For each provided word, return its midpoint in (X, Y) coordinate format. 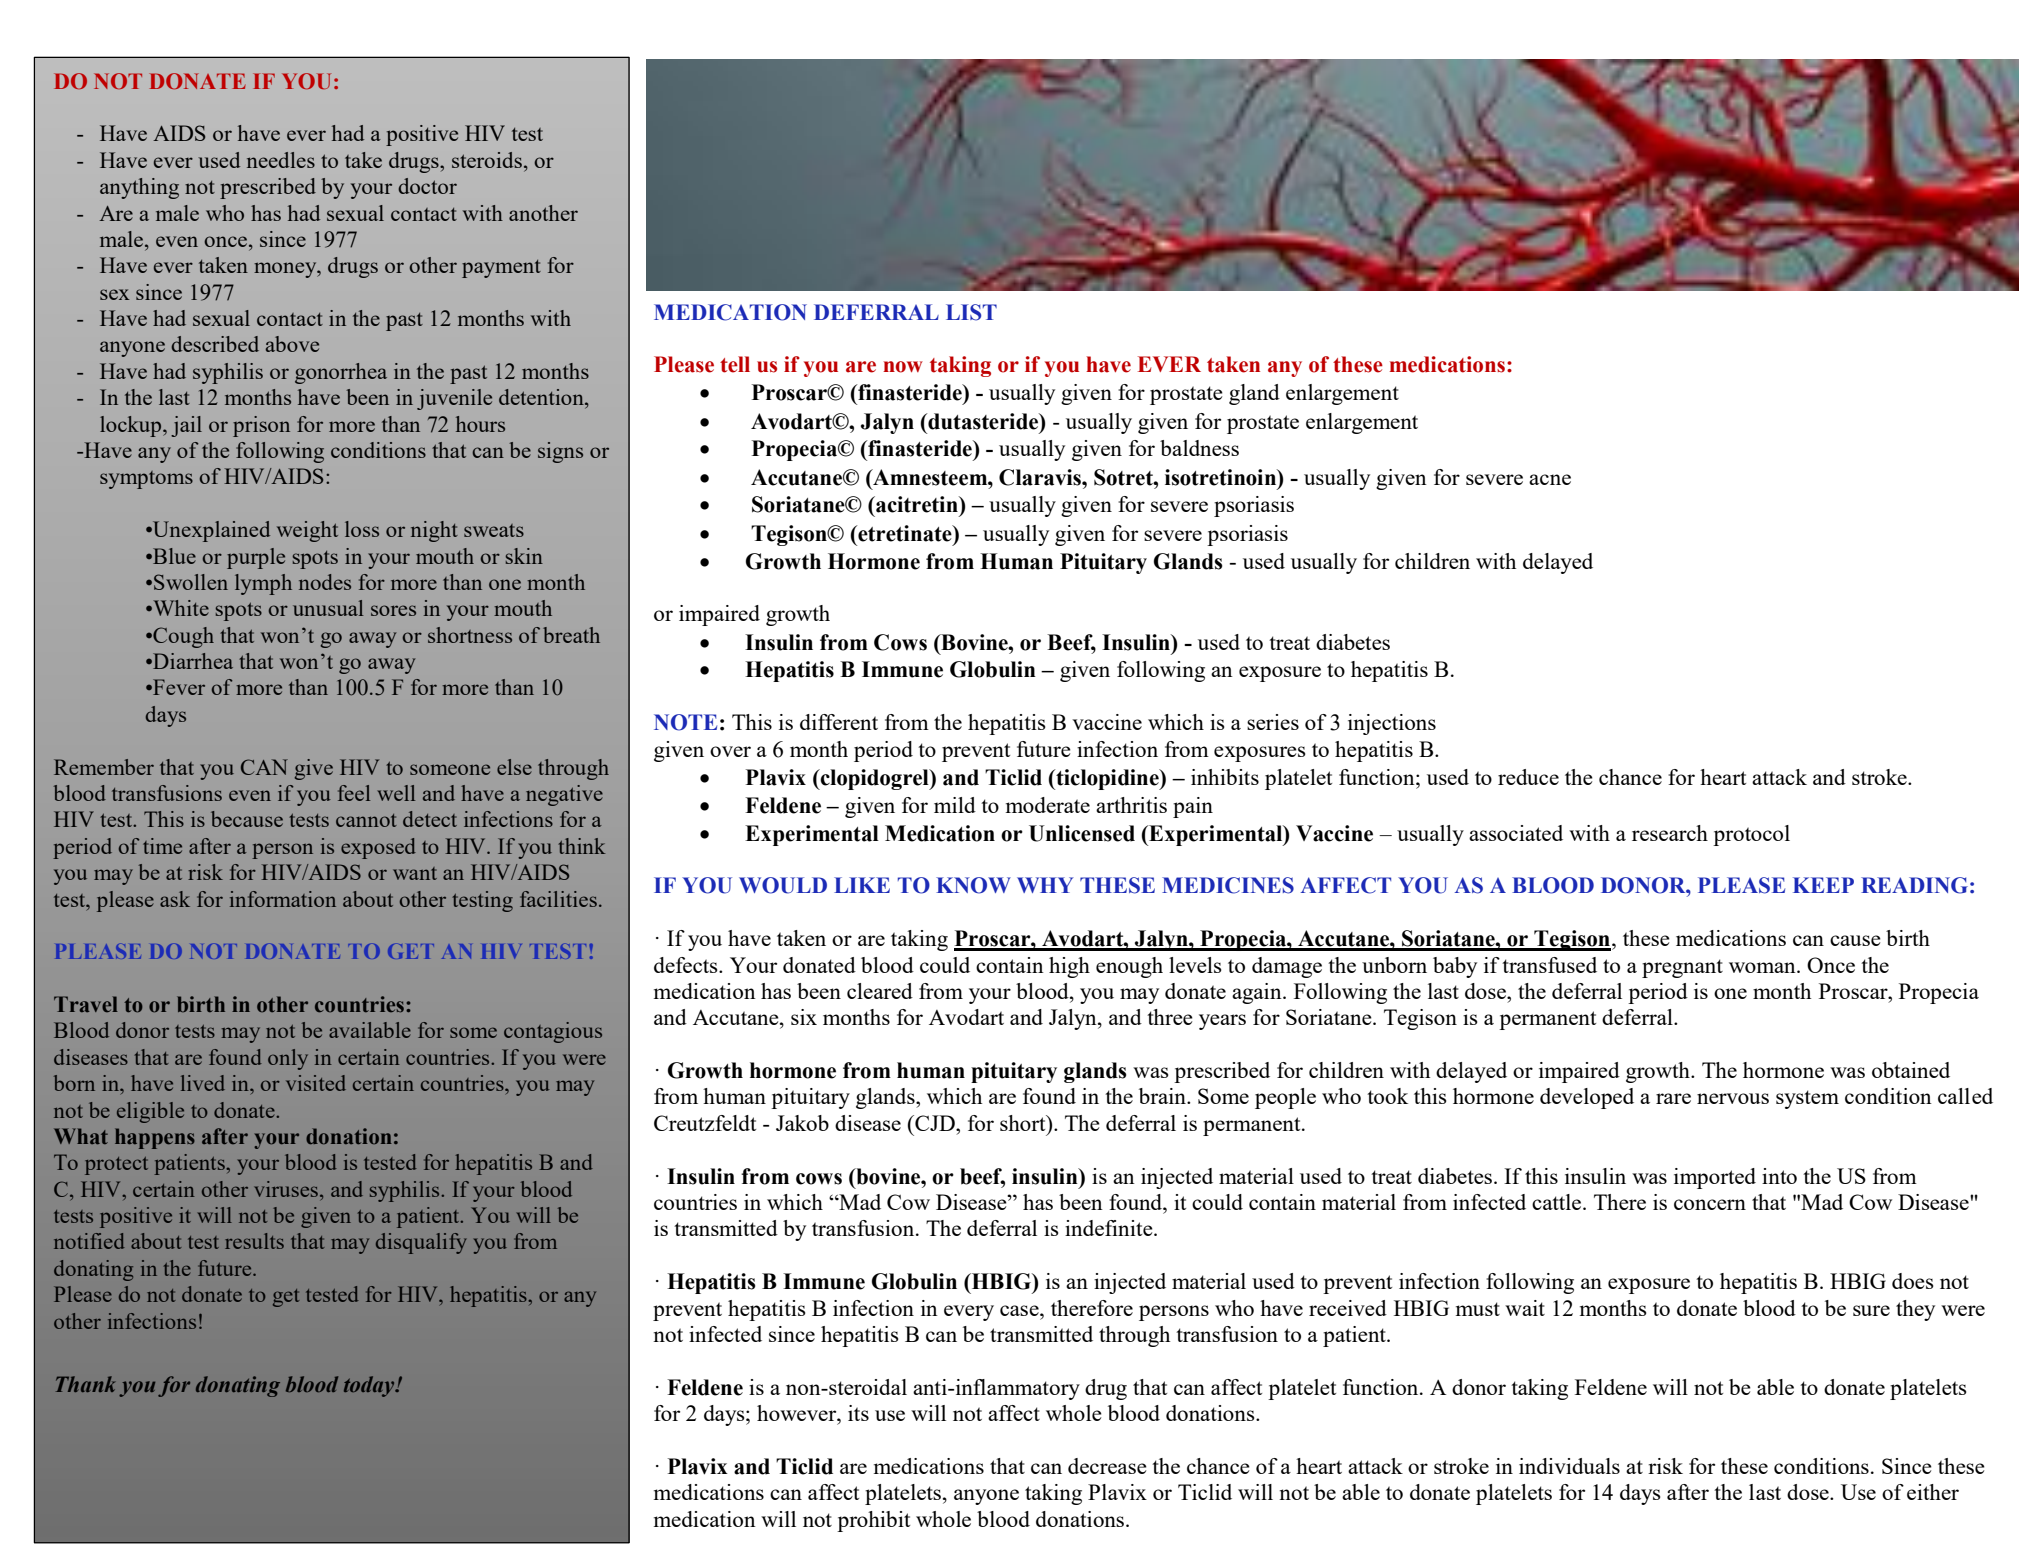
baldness (1199, 448)
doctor (427, 186)
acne (1550, 479)
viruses (286, 1189)
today (370, 1386)
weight (307, 531)
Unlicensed (1082, 833)
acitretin (917, 504)
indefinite (1110, 1228)
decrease (1107, 1466)
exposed (378, 848)
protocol (1751, 835)
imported (1715, 1178)
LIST (971, 312)
